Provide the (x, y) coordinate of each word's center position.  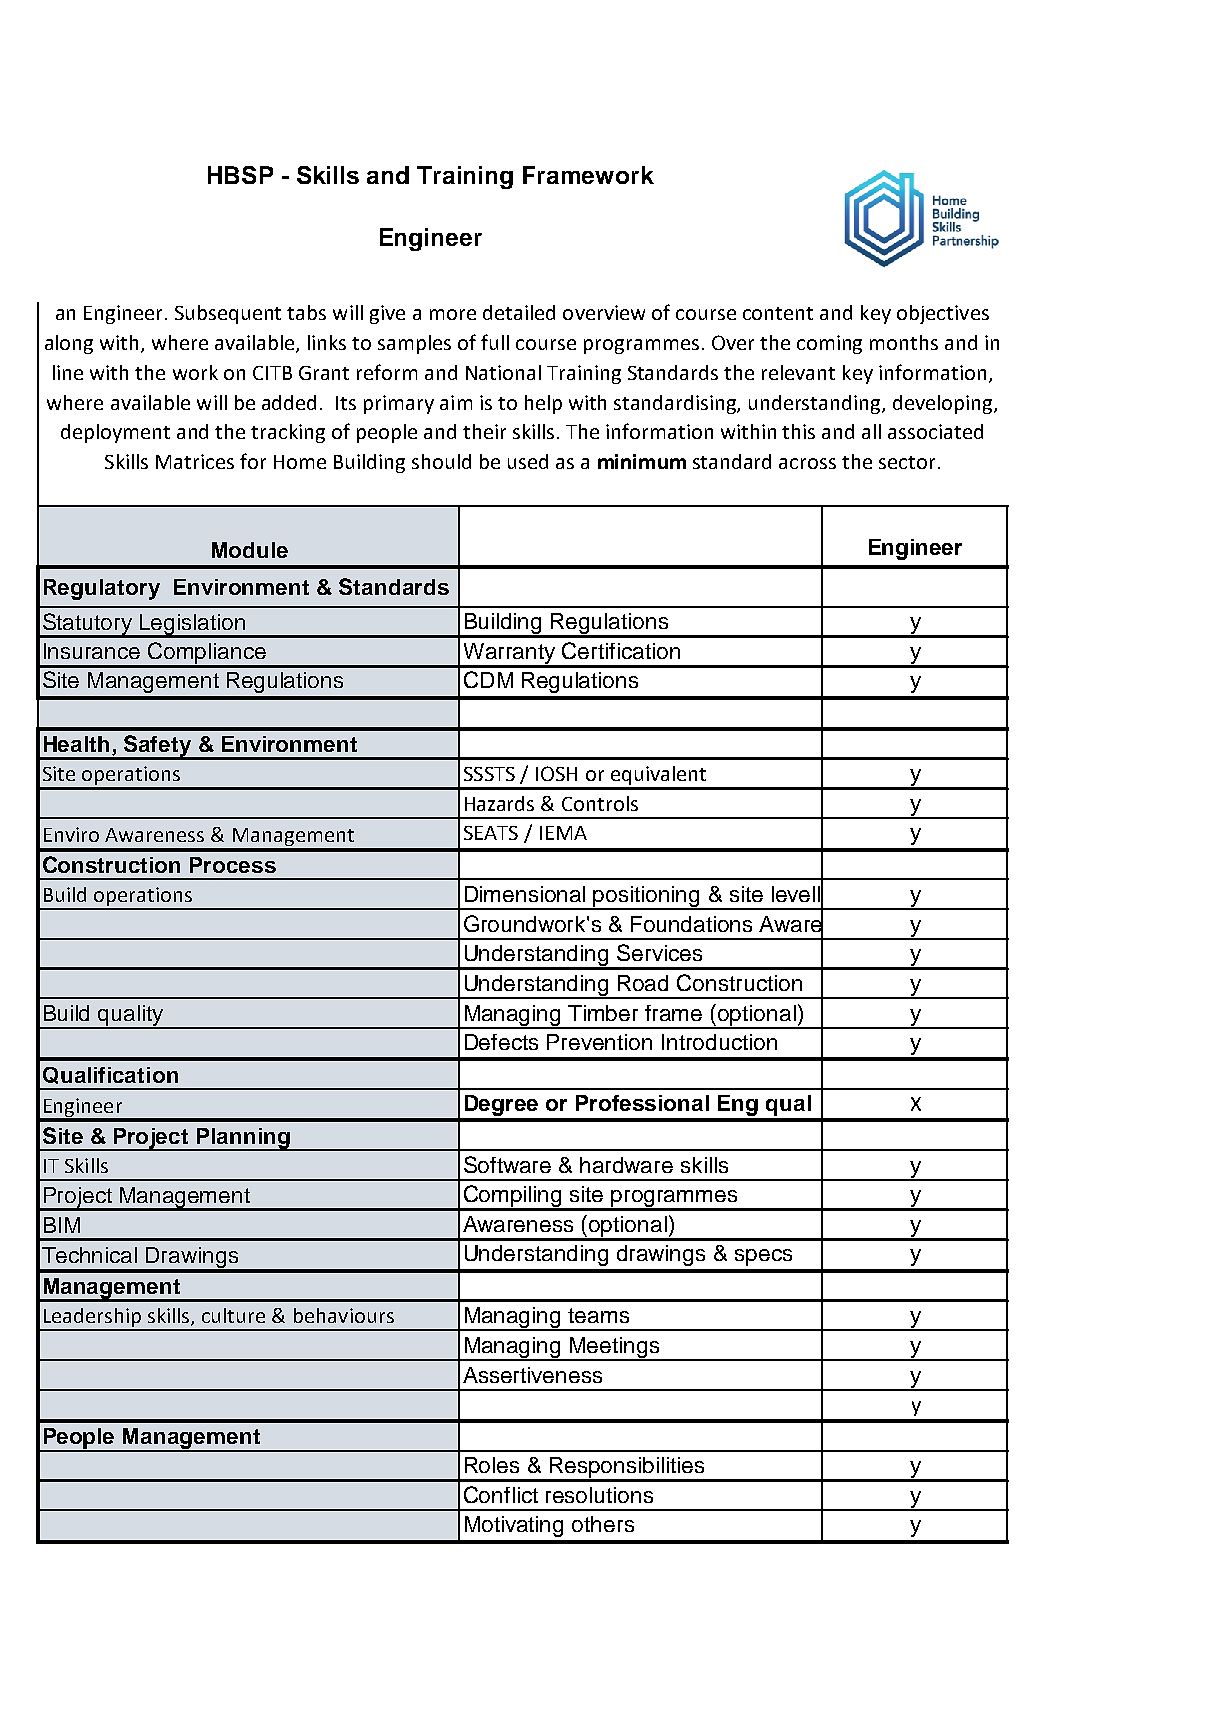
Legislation (193, 625)
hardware (626, 1165)
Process (233, 865)
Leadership (92, 1319)
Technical (89, 1255)
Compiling (513, 1197)
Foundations (691, 924)
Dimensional (525, 894)
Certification (621, 650)
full (495, 342)
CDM (488, 679)
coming (829, 344)
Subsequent (228, 314)
